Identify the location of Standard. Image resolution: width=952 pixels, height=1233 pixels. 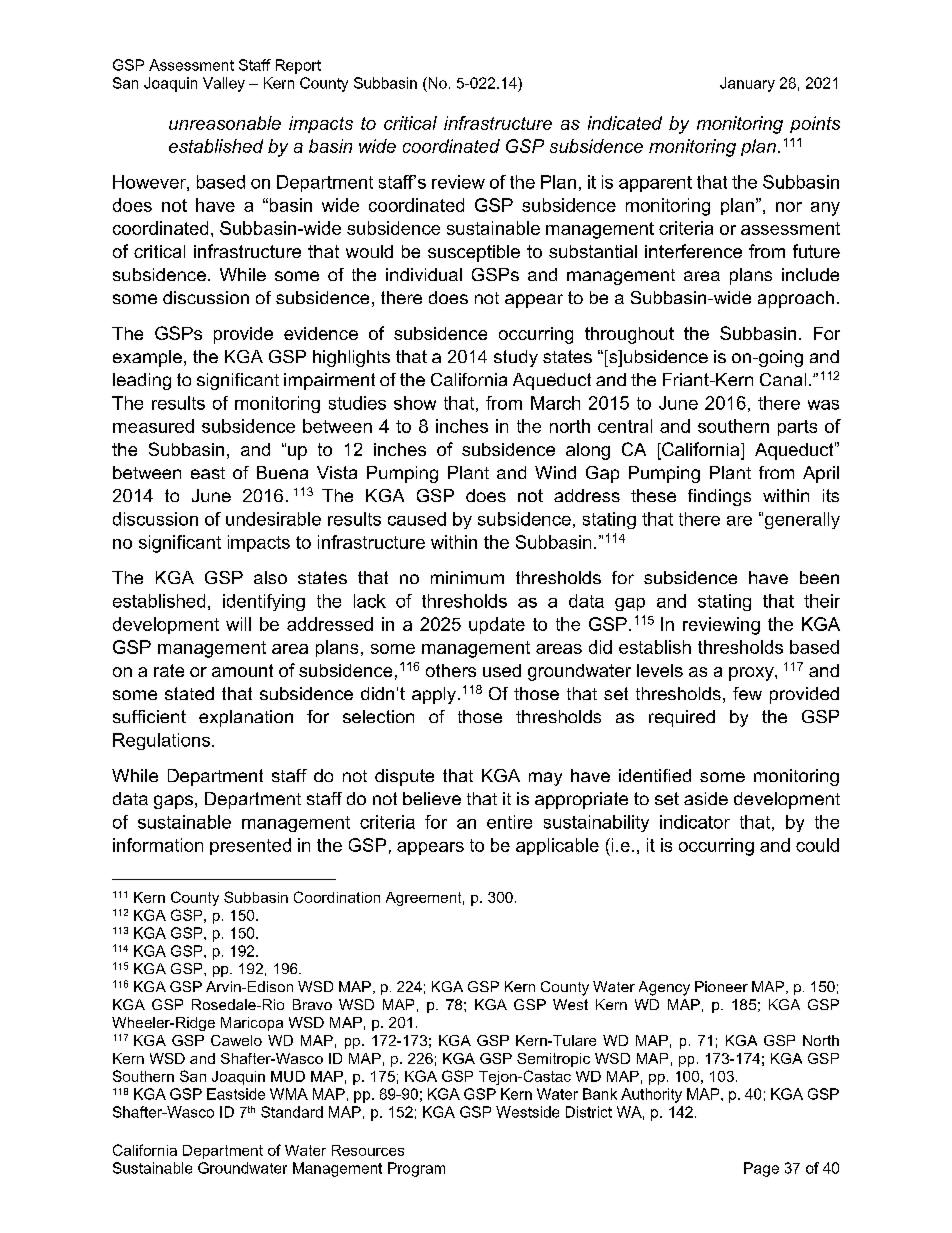
(292, 1112).
